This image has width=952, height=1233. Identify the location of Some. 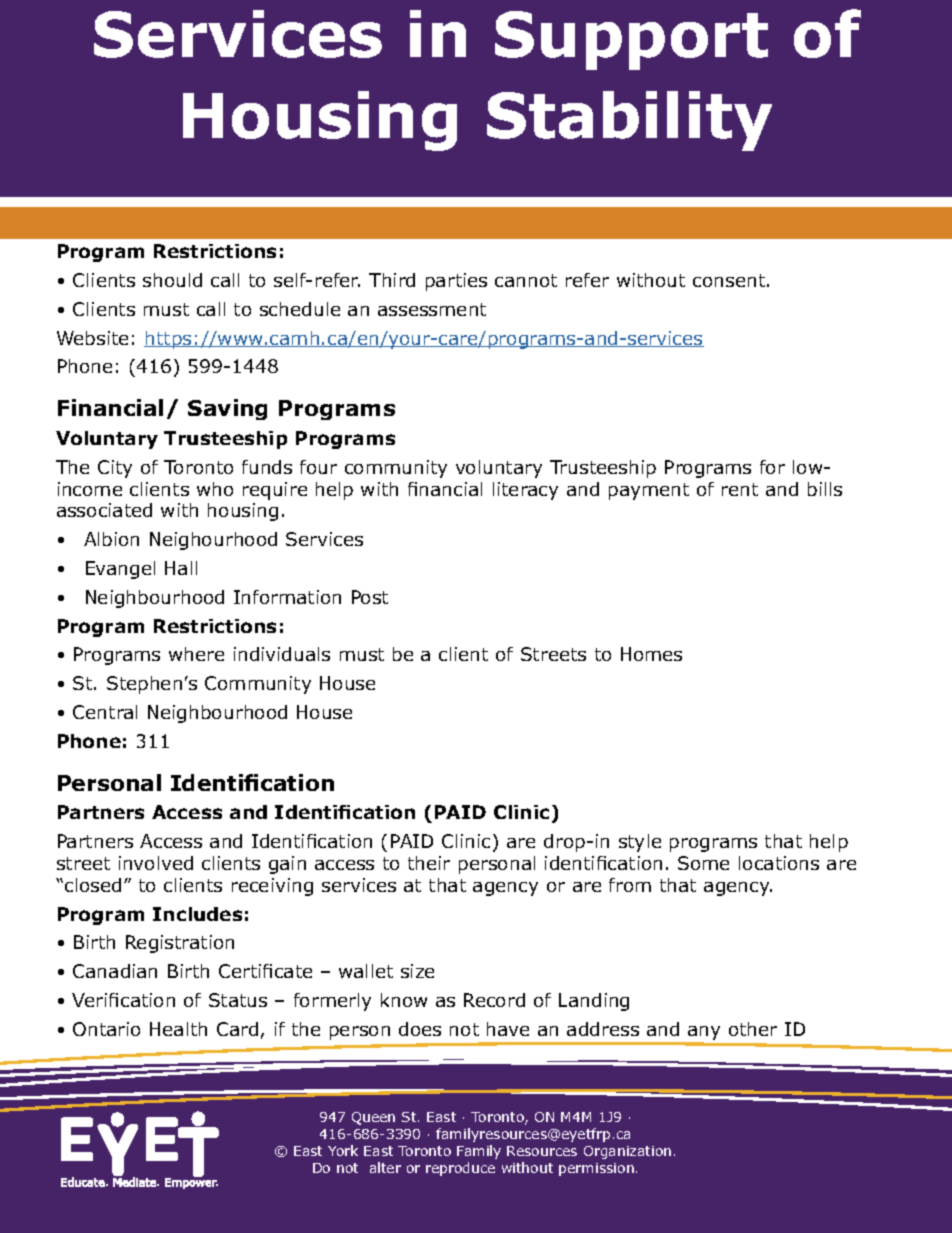
(703, 863).
